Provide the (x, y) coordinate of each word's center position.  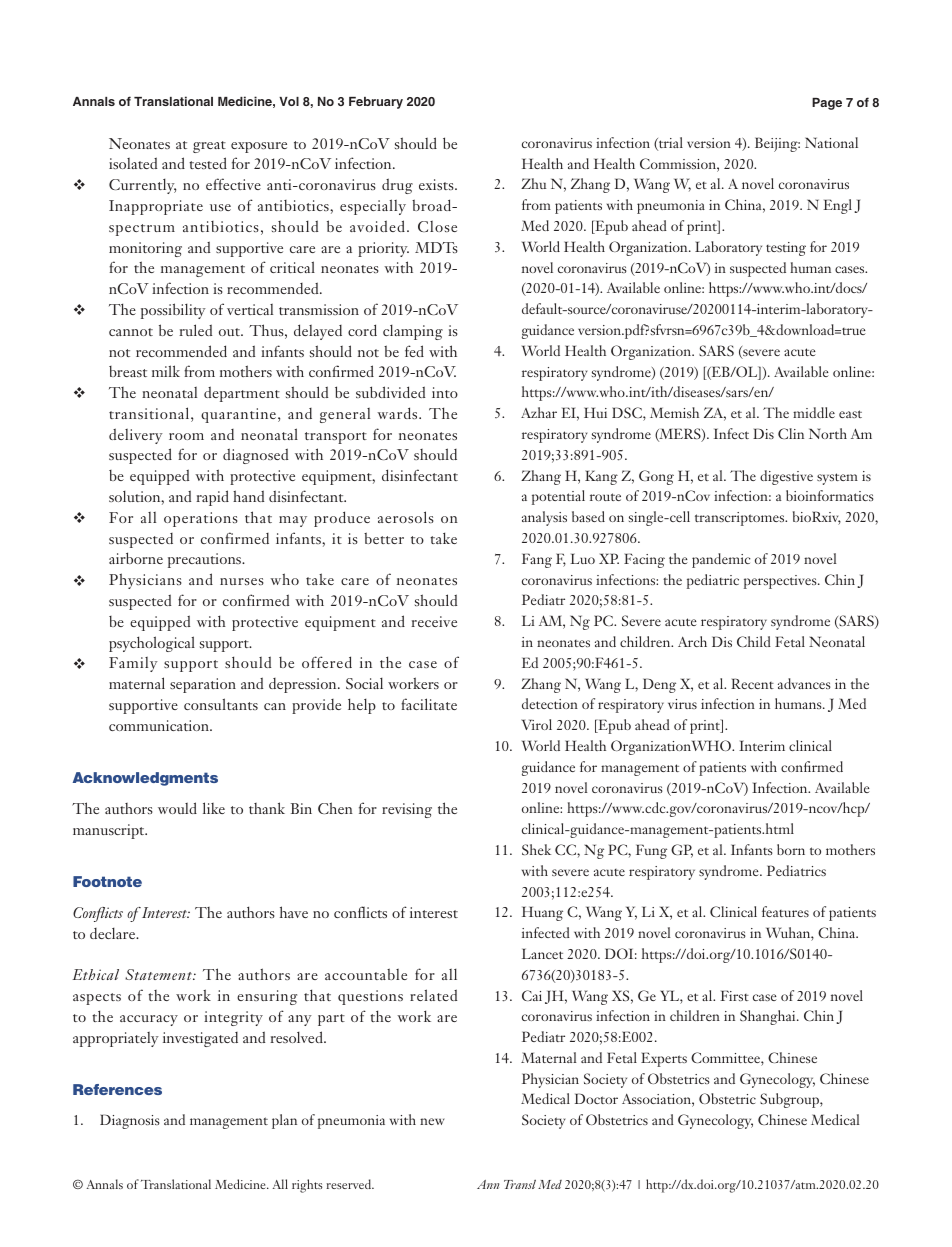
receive (434, 621)
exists (437, 184)
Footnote (107, 881)
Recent (752, 683)
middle (814, 412)
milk (166, 371)
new (432, 1121)
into (445, 392)
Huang (542, 913)
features (785, 911)
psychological (152, 644)
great (209, 147)
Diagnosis (130, 1121)
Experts (664, 1059)
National (831, 142)
